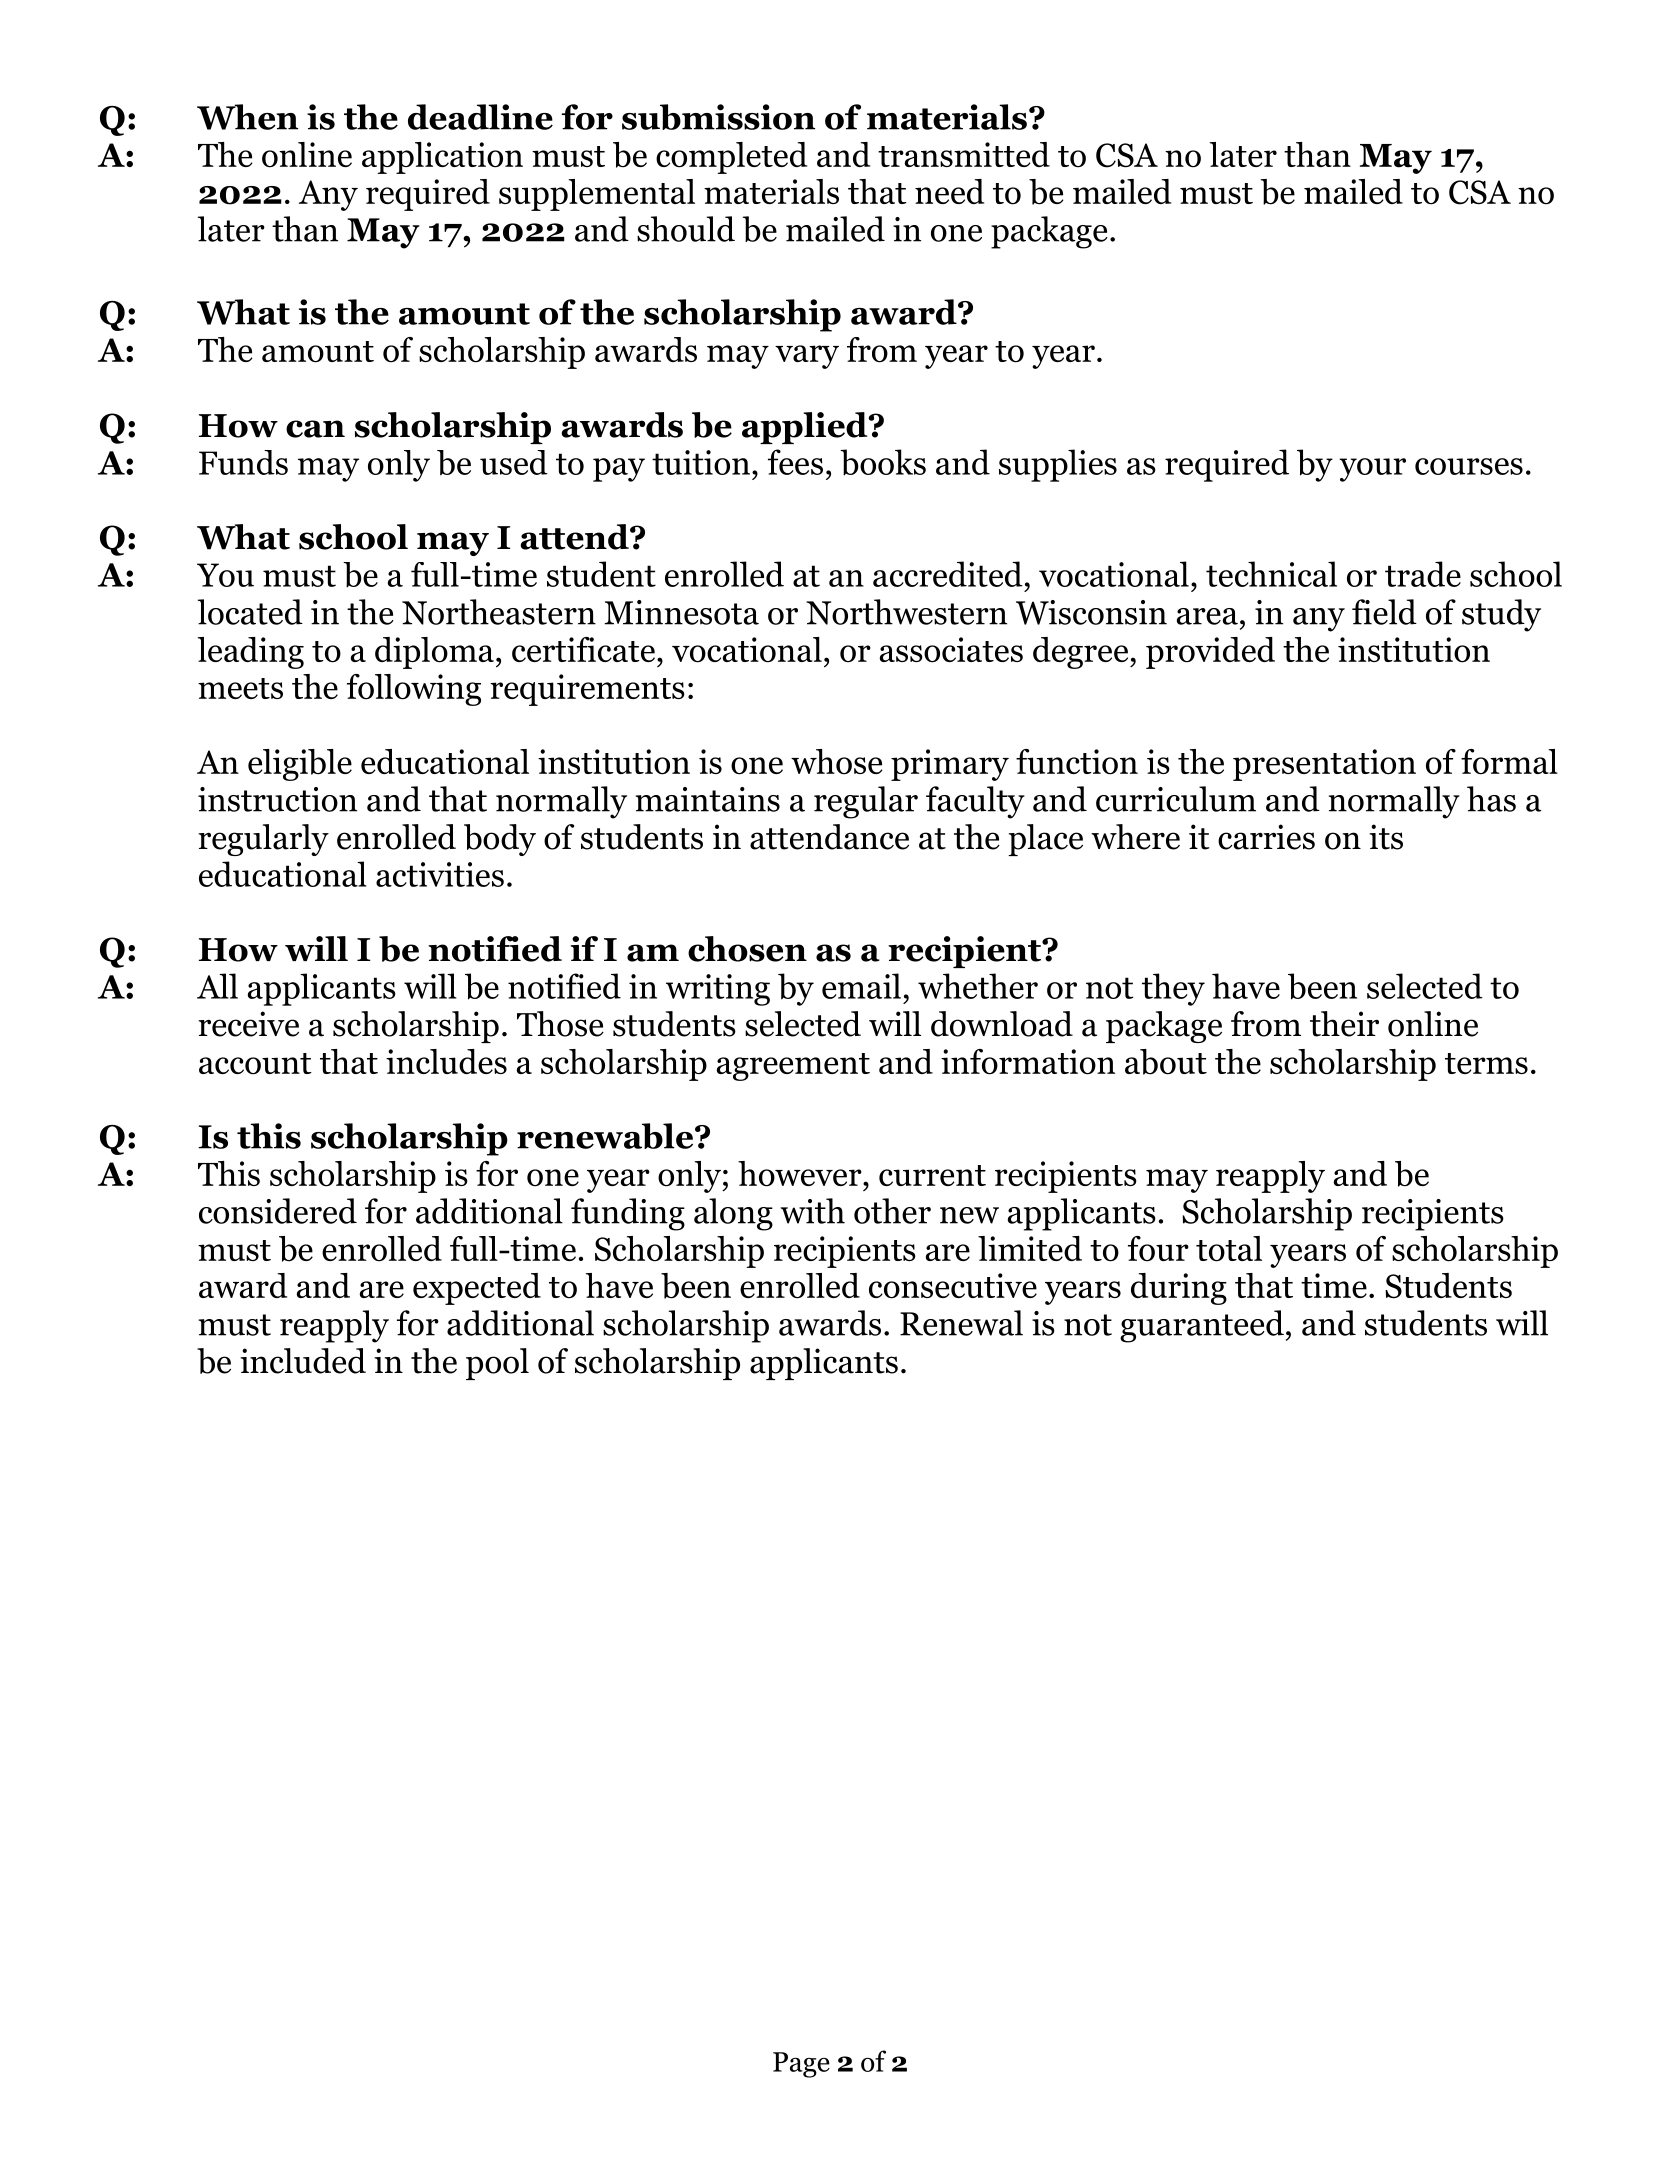 This document has height=2175, width=1680. What do you see at coordinates (1372, 470) in the document?
I see `your` at bounding box center [1372, 470].
